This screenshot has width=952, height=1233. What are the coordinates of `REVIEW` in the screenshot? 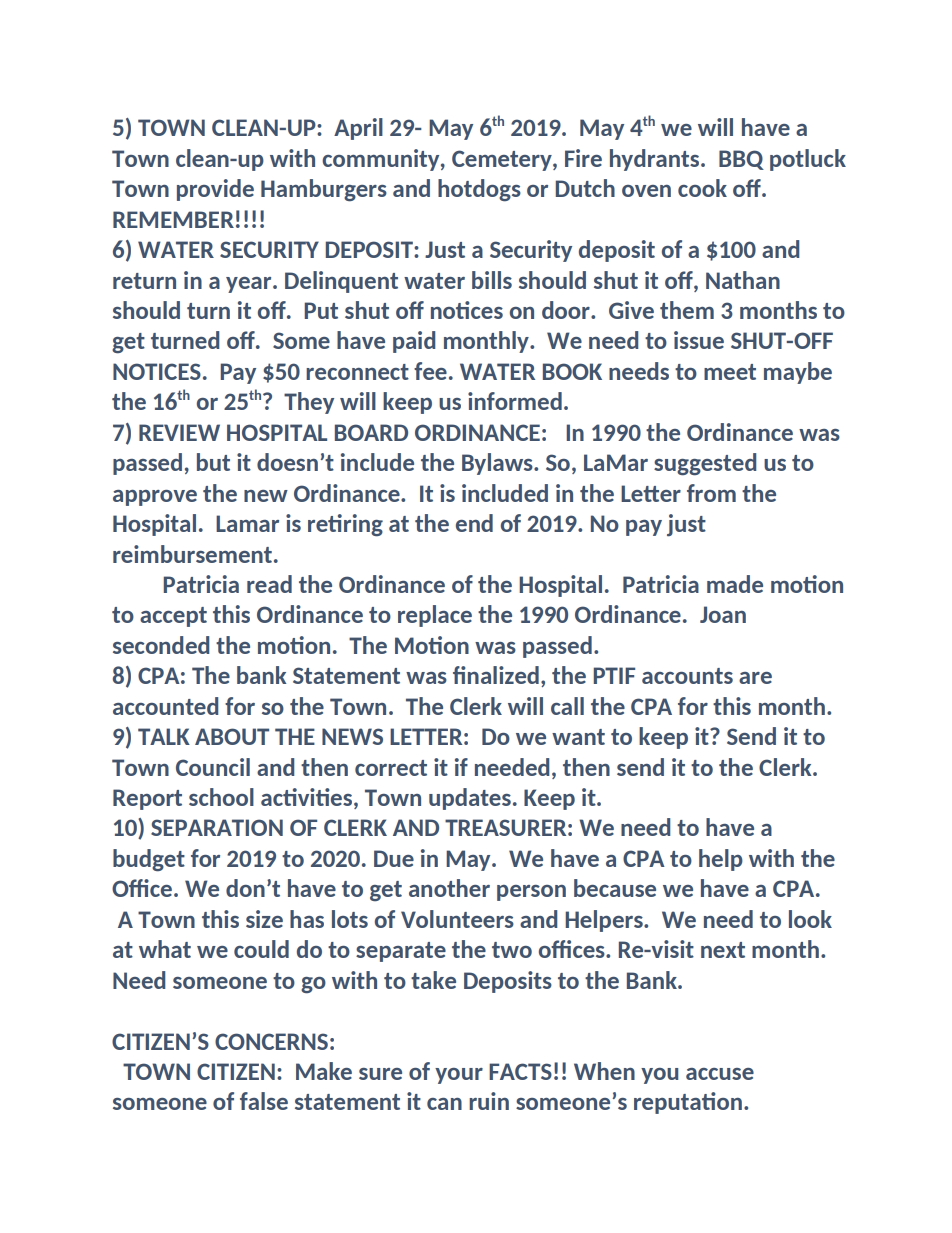 It's located at (179, 432).
